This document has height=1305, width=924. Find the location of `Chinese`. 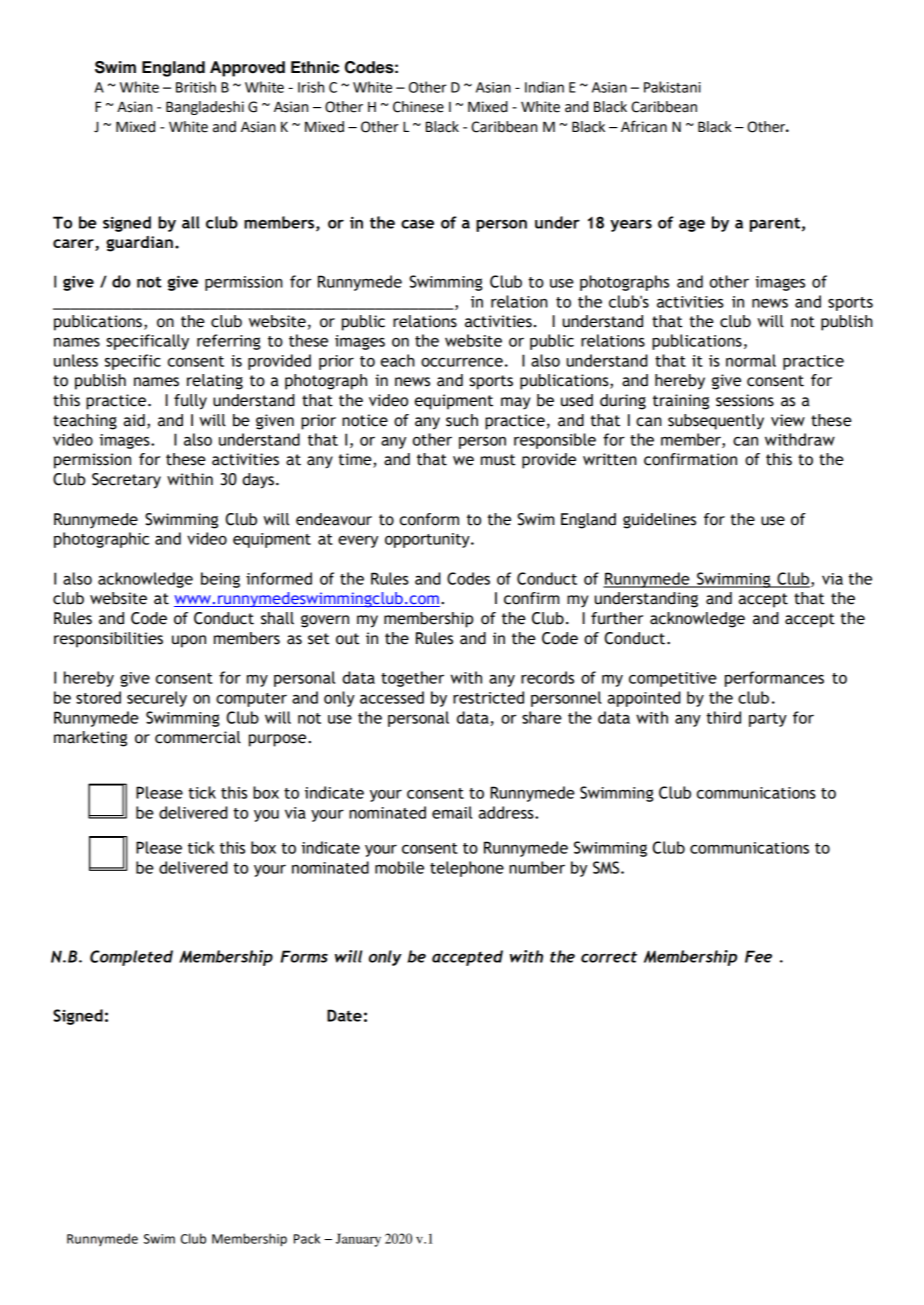

Chinese is located at coordinates (418, 107).
